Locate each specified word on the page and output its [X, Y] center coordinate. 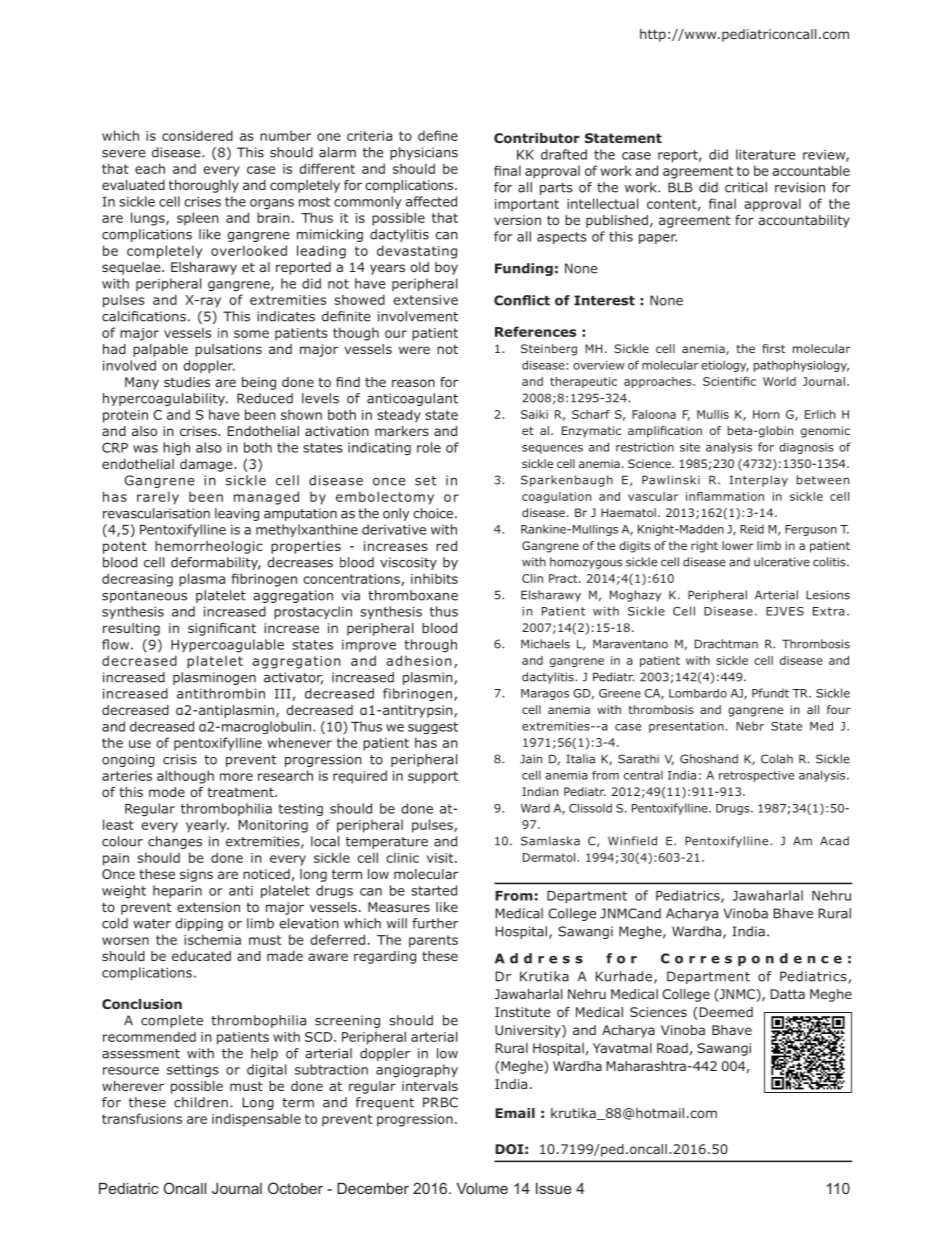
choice [434, 513]
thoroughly [204, 186]
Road [672, 1048]
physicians [424, 153]
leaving [237, 514]
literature [766, 154]
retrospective [756, 776]
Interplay [759, 481]
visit [441, 858]
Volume [482, 1188]
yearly [207, 826]
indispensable [256, 1120]
